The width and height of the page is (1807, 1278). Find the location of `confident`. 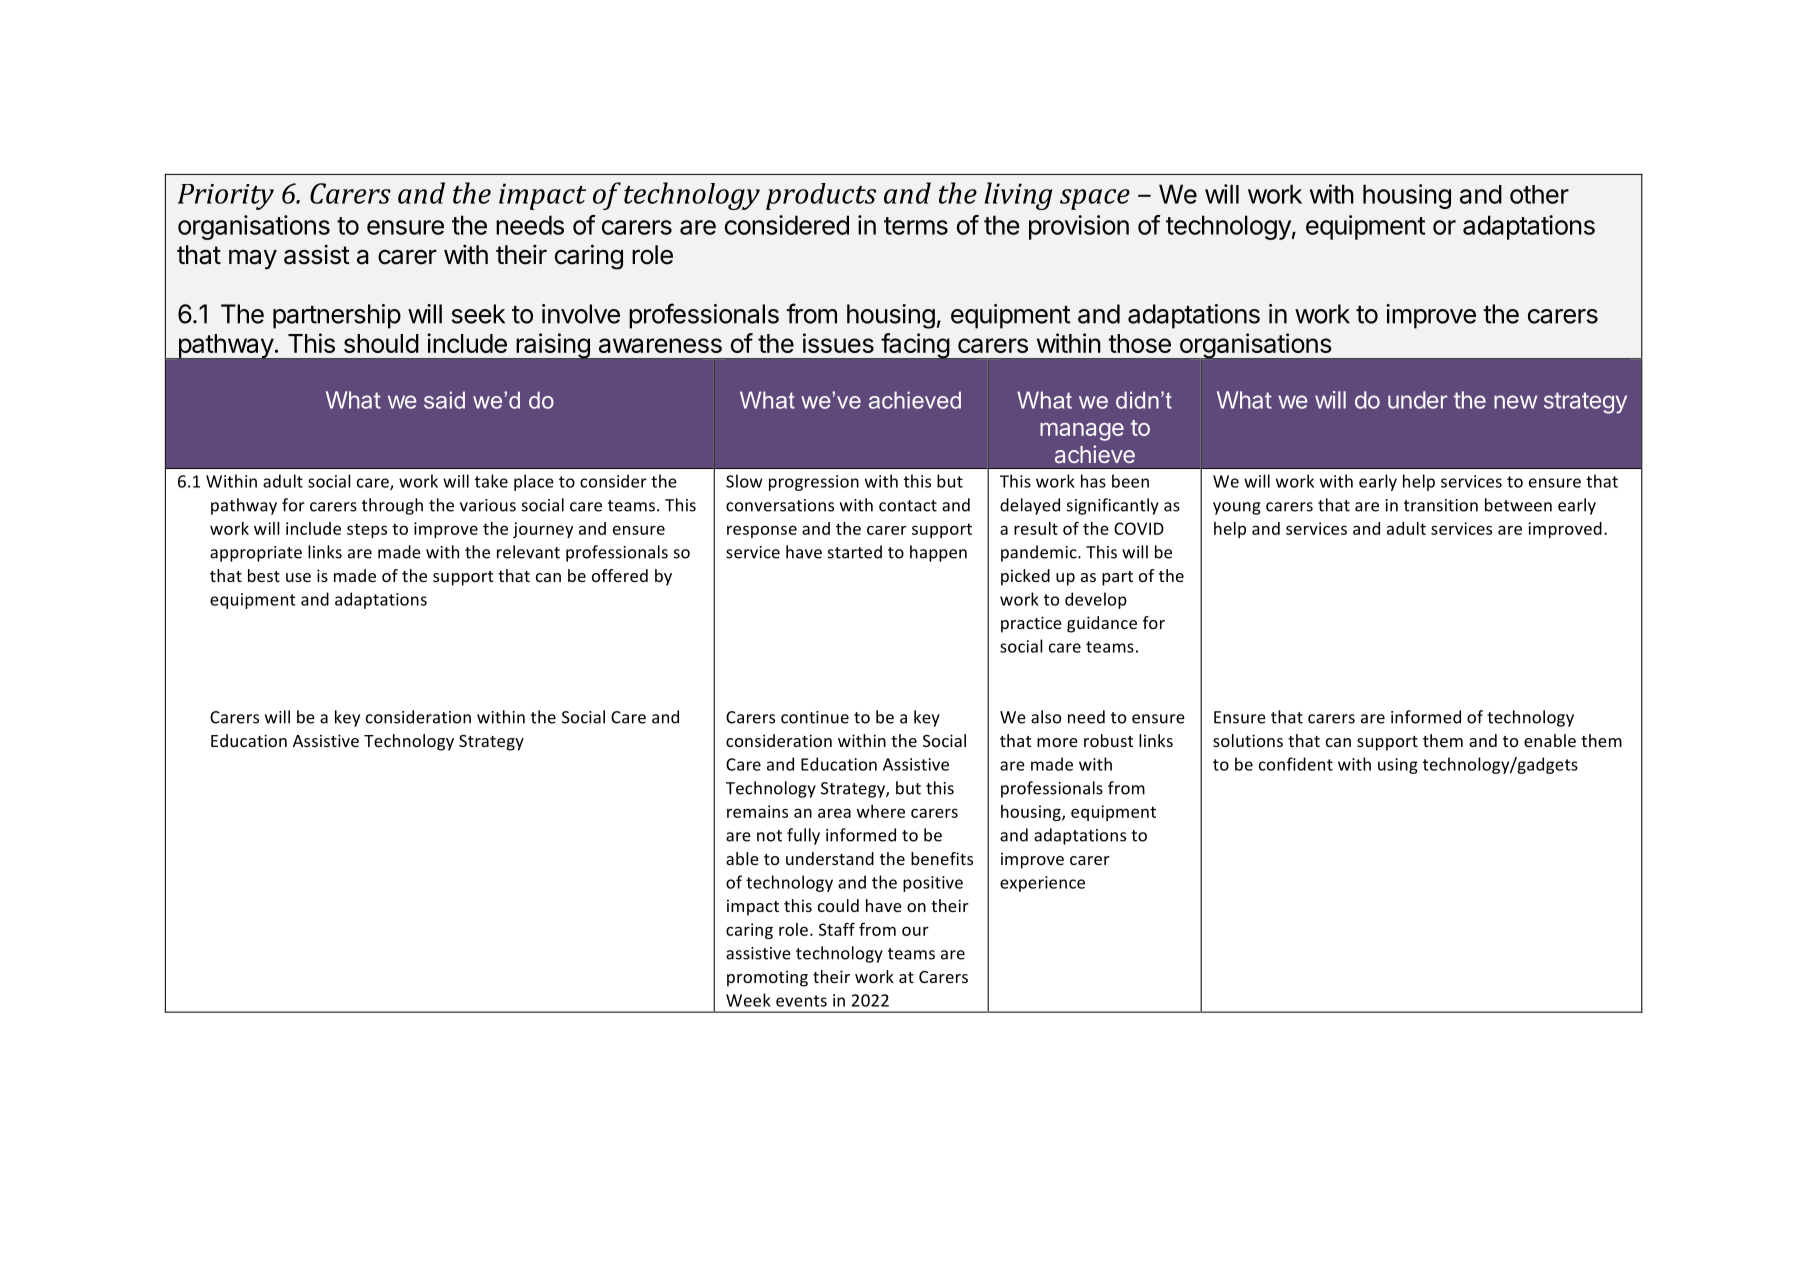

confident is located at coordinates (1296, 764).
